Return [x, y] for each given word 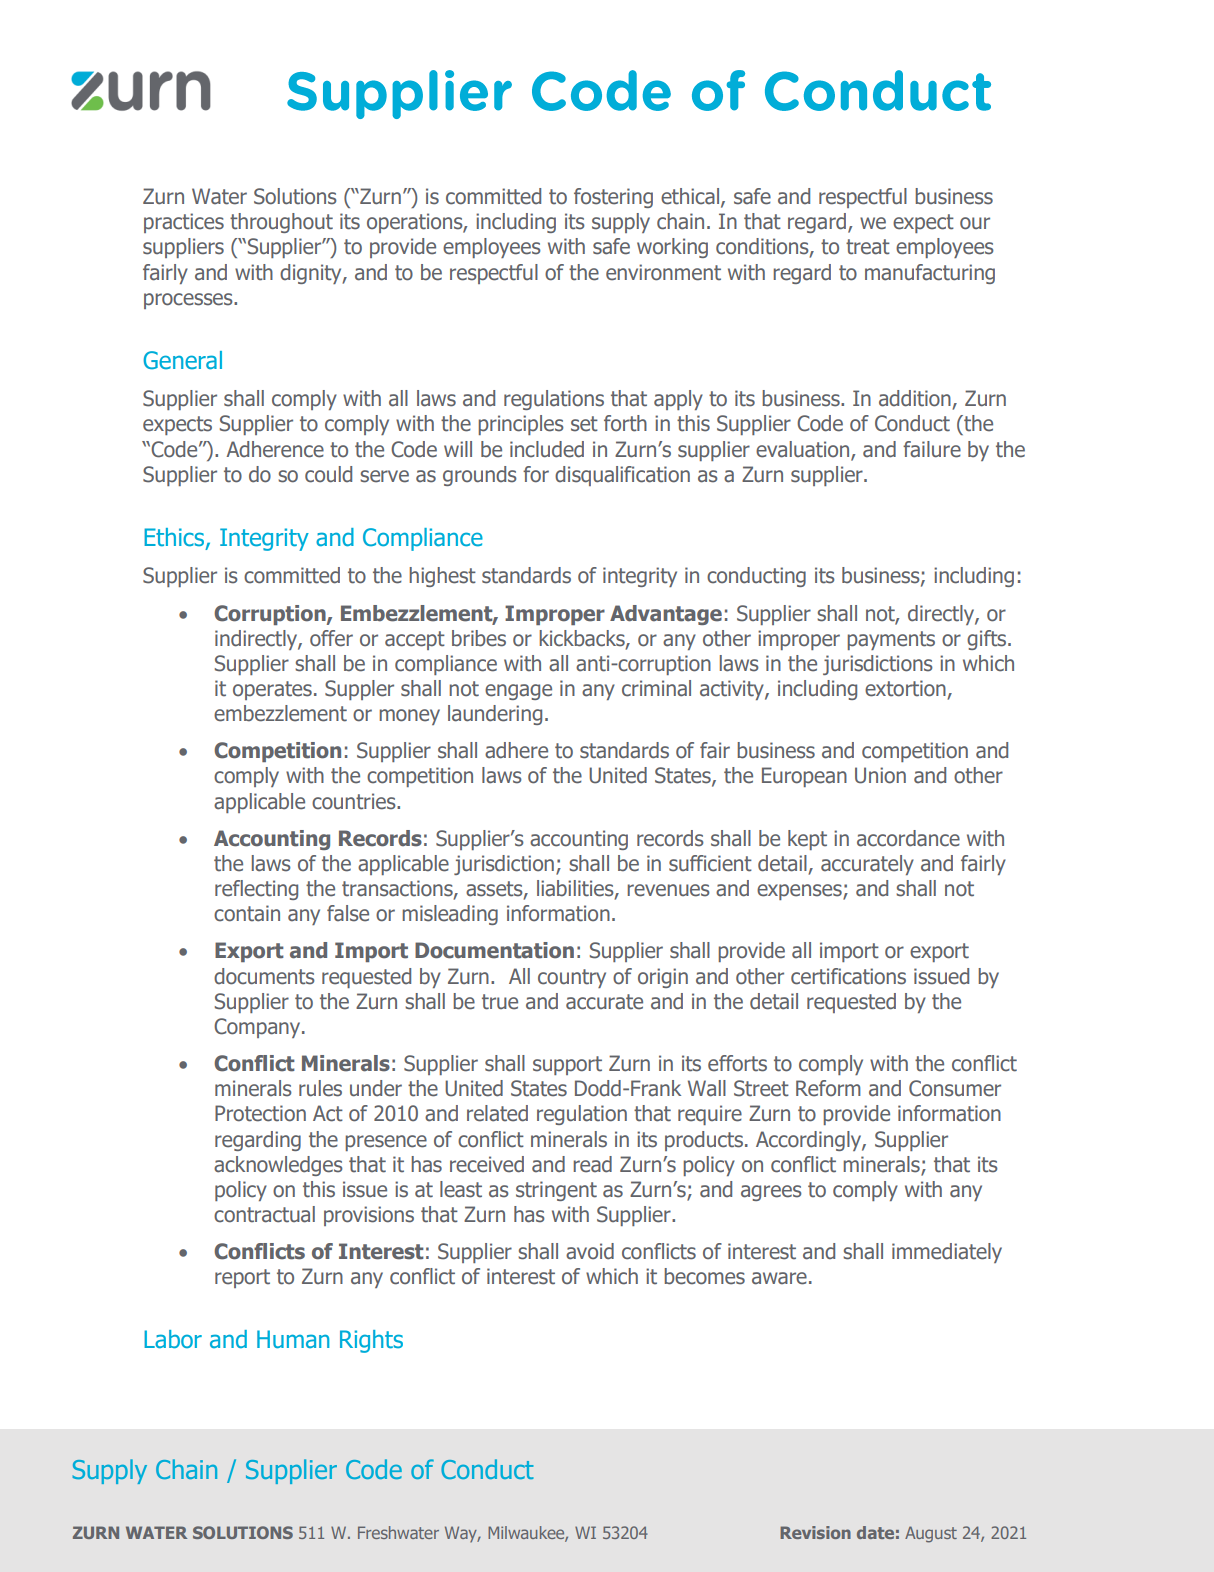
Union [880, 775]
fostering [613, 198]
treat [868, 247]
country [572, 978]
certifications [848, 976]
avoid [590, 1251]
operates [272, 690]
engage [518, 692]
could [328, 474]
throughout [281, 223]
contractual [264, 1214]
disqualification [622, 476]
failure [932, 449]
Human [293, 1339]
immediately [947, 1253]
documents [264, 976]
